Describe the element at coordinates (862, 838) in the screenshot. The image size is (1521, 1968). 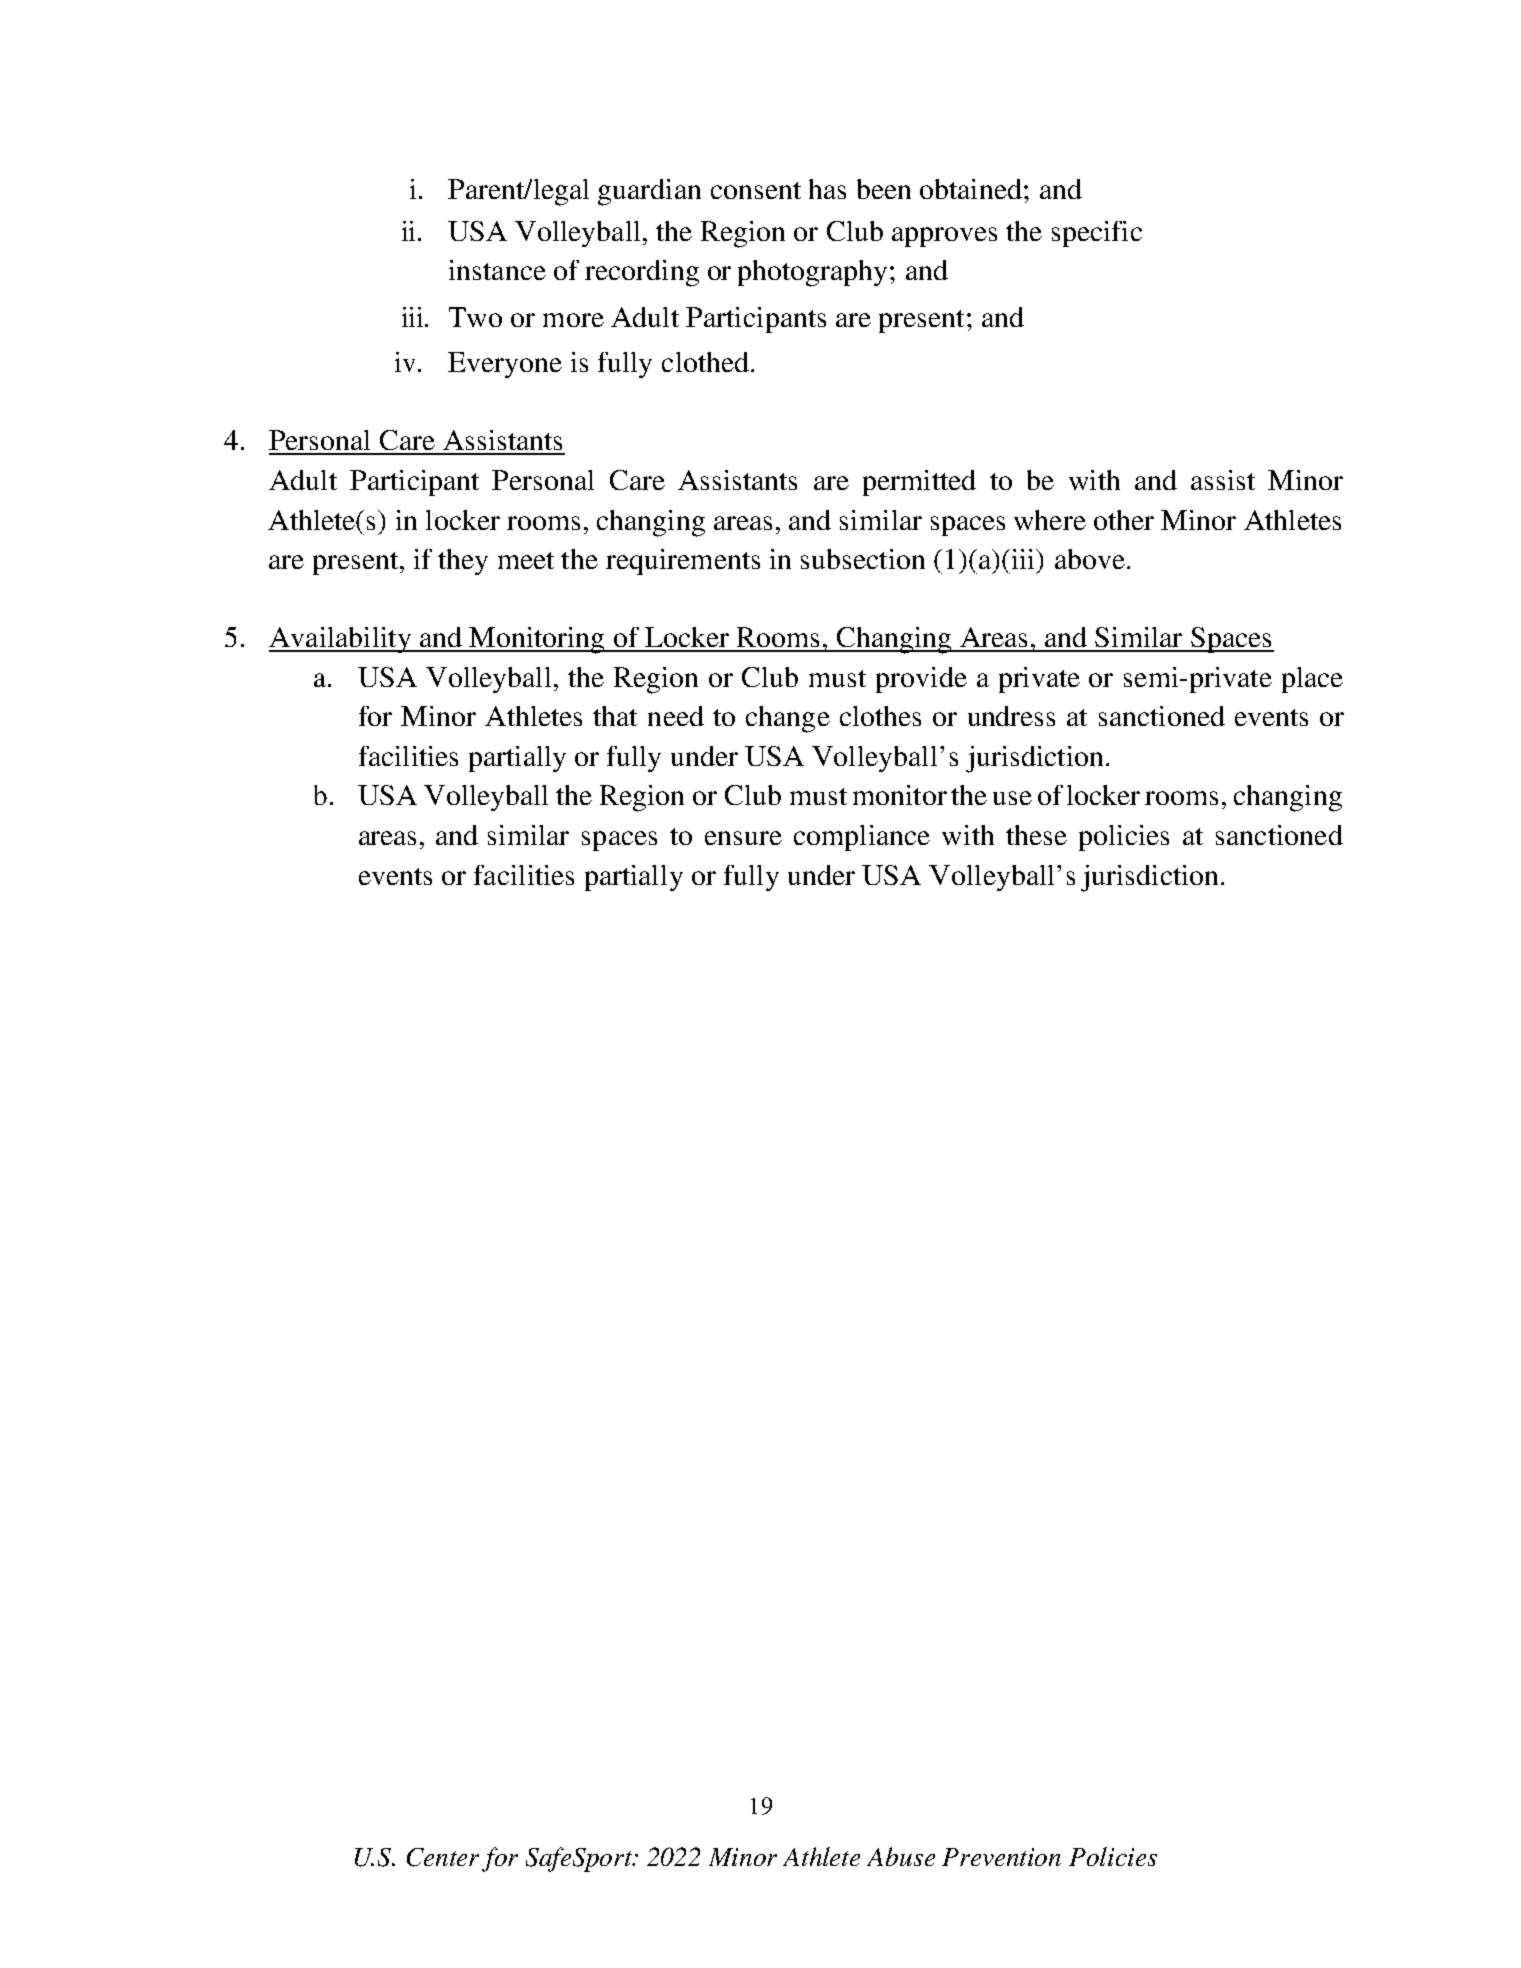
I see `compliance` at that location.
